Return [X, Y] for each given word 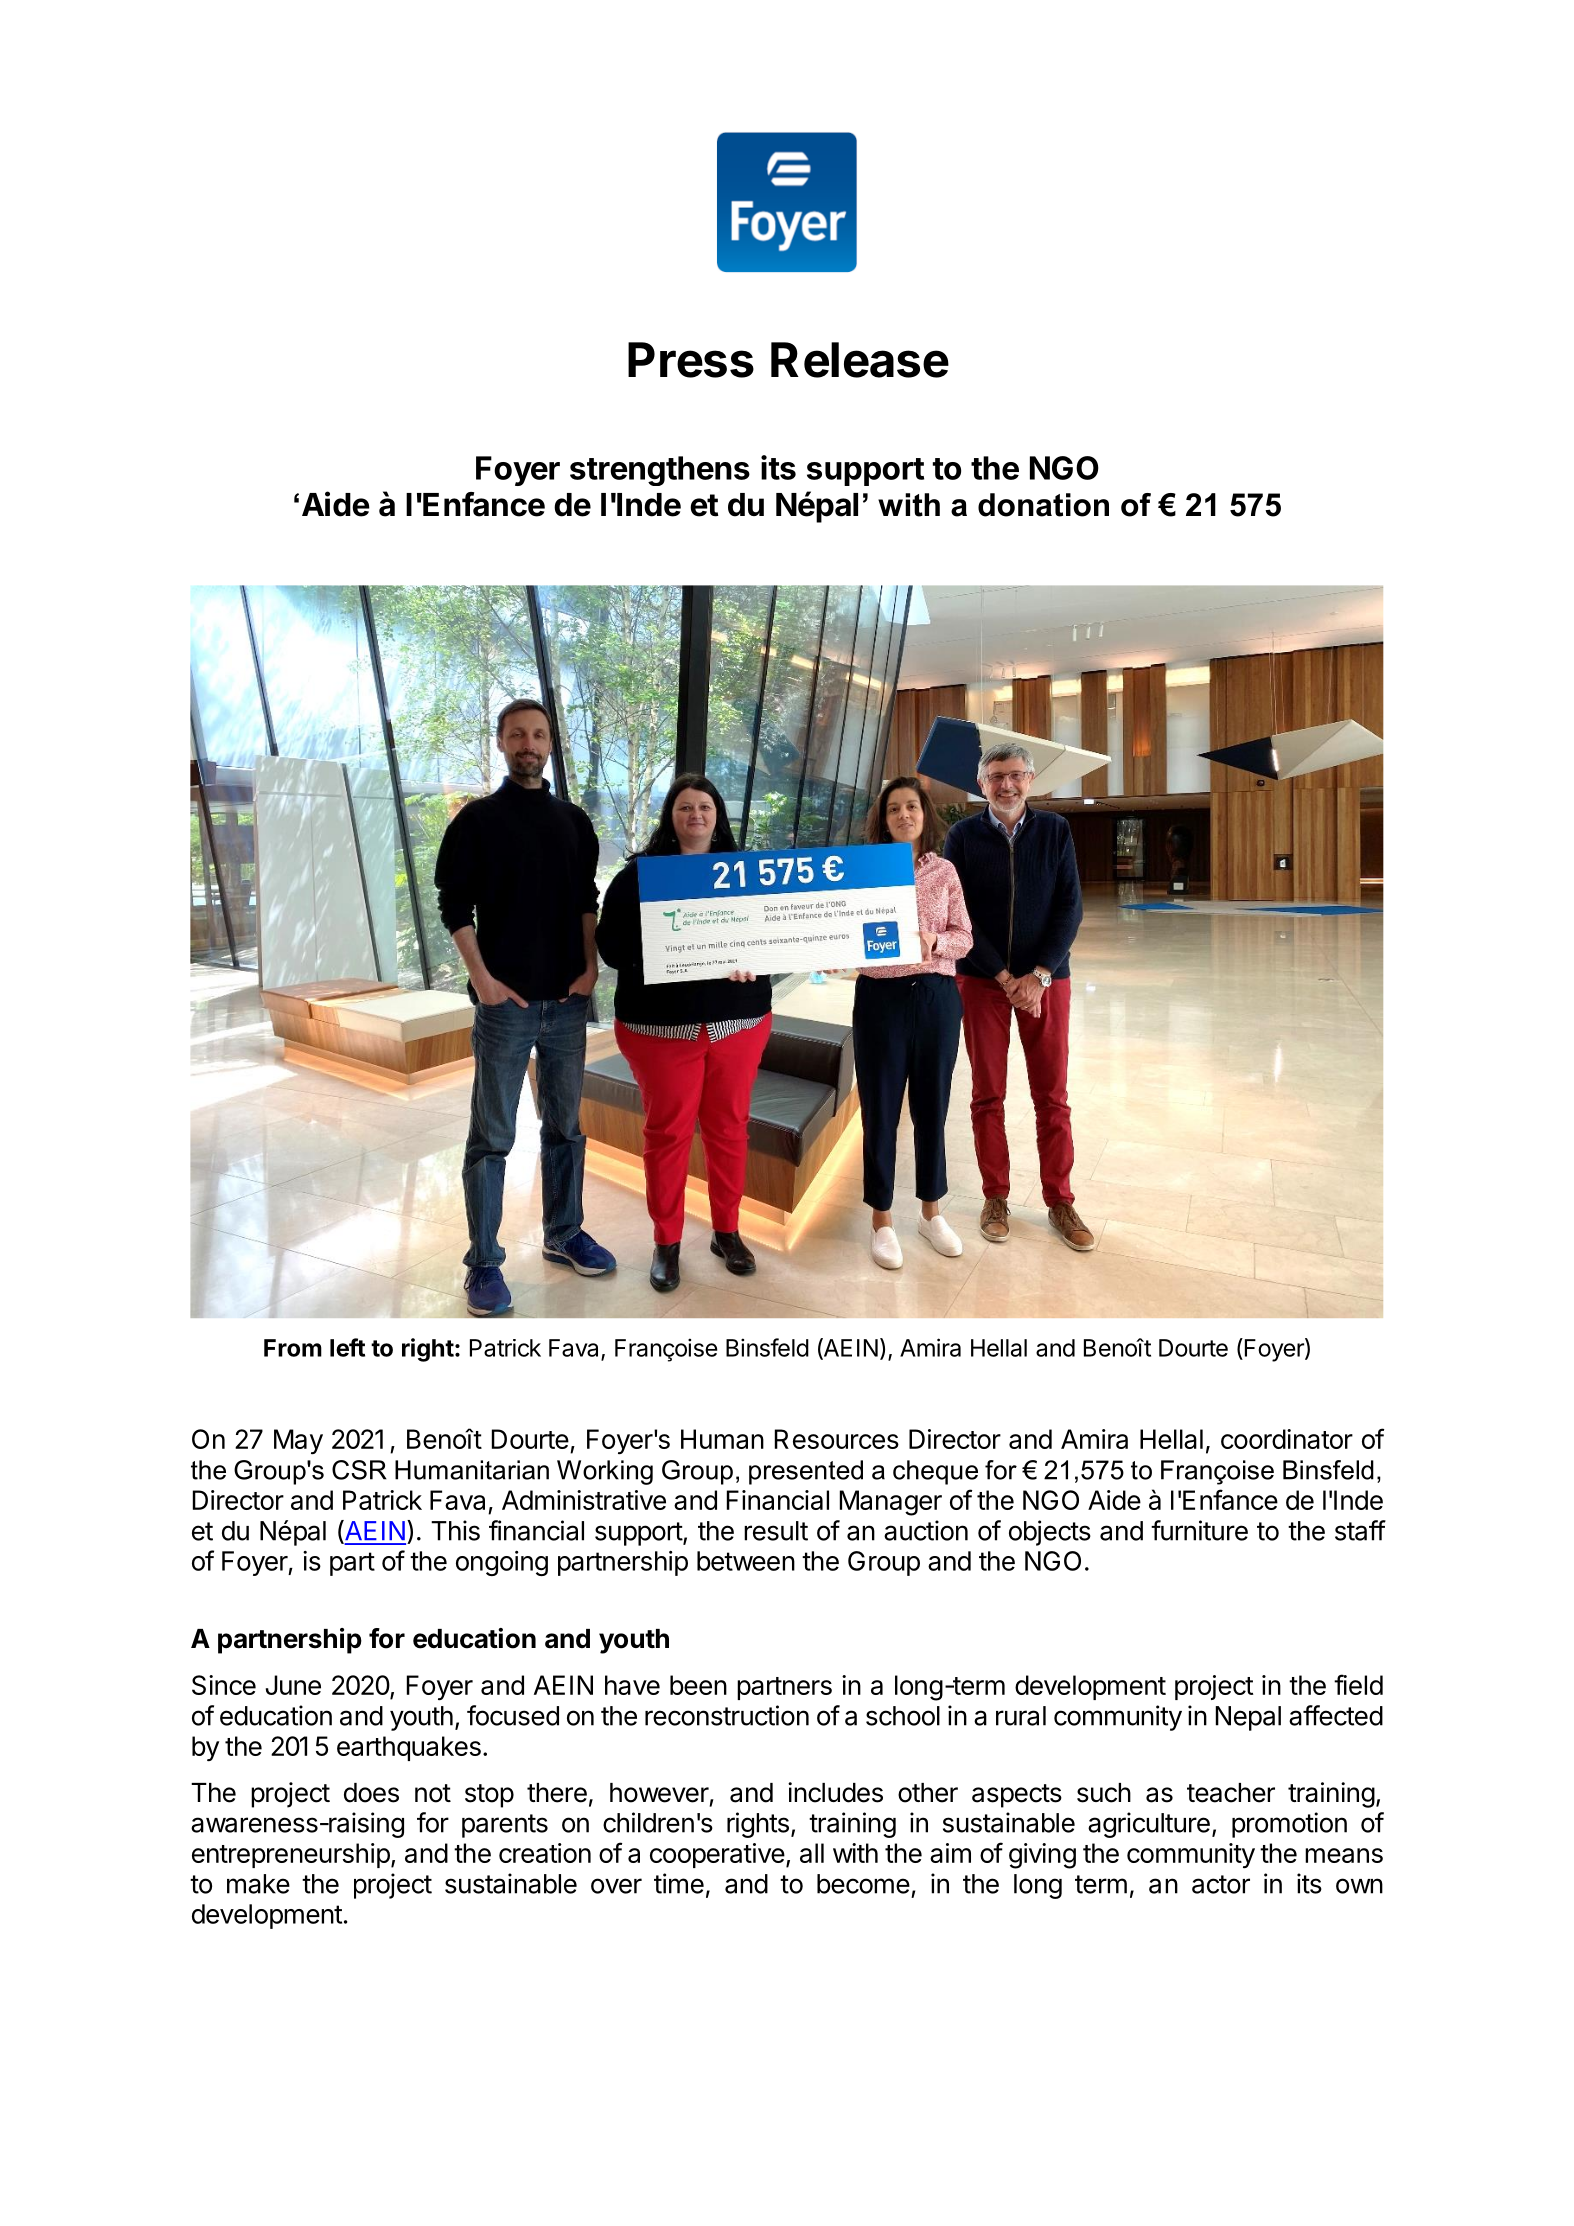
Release [860, 360]
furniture [1199, 1530]
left [347, 1347]
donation [1043, 505]
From [293, 1348]
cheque [935, 1472]
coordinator [1287, 1439]
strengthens [660, 471]
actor [1221, 1884]
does [371, 1793]
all [812, 1853]
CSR [359, 1470]
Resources [837, 1439]
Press [691, 360]
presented [806, 1472]
